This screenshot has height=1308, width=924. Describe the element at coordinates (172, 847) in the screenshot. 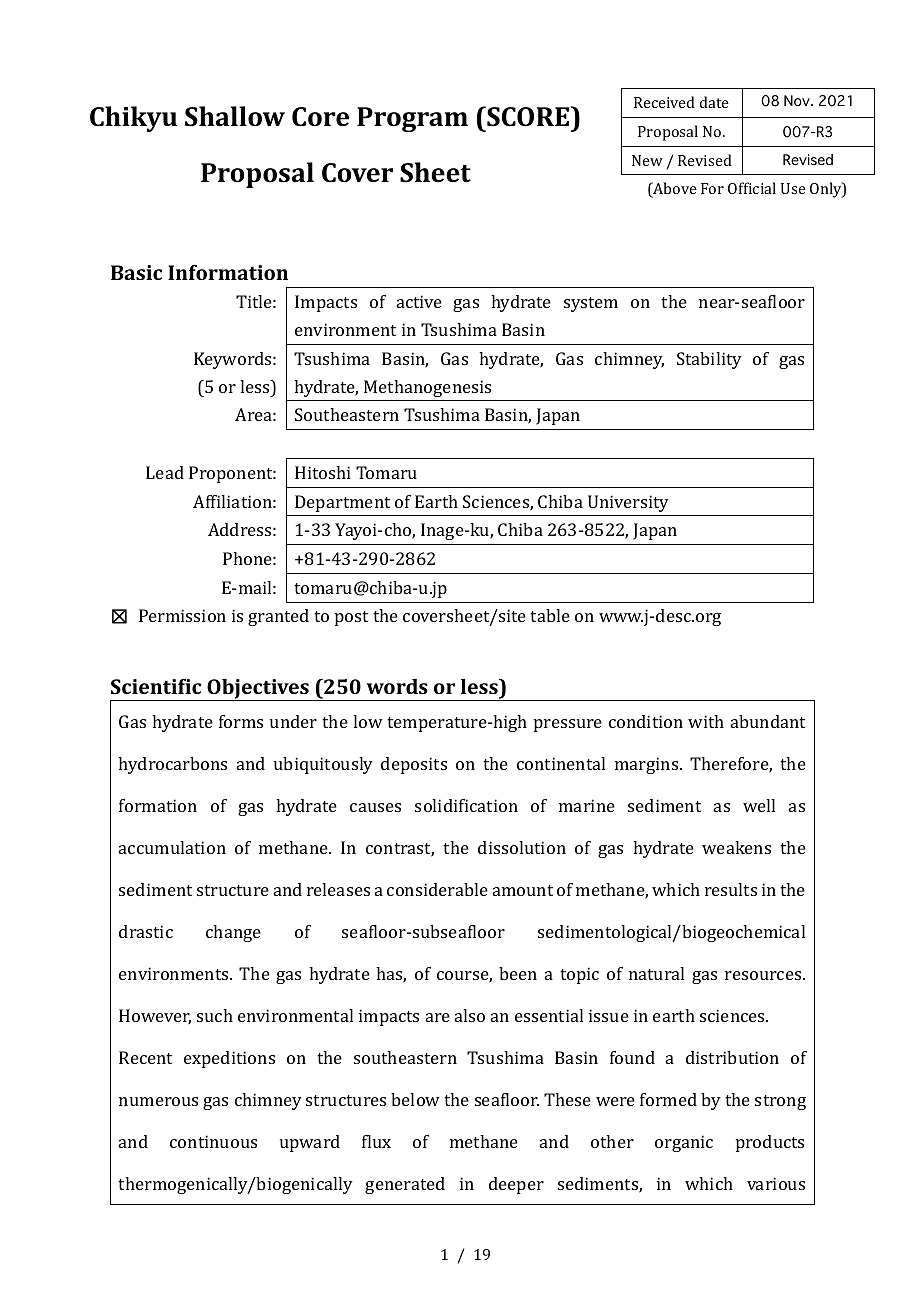

I see `accumulation` at that location.
